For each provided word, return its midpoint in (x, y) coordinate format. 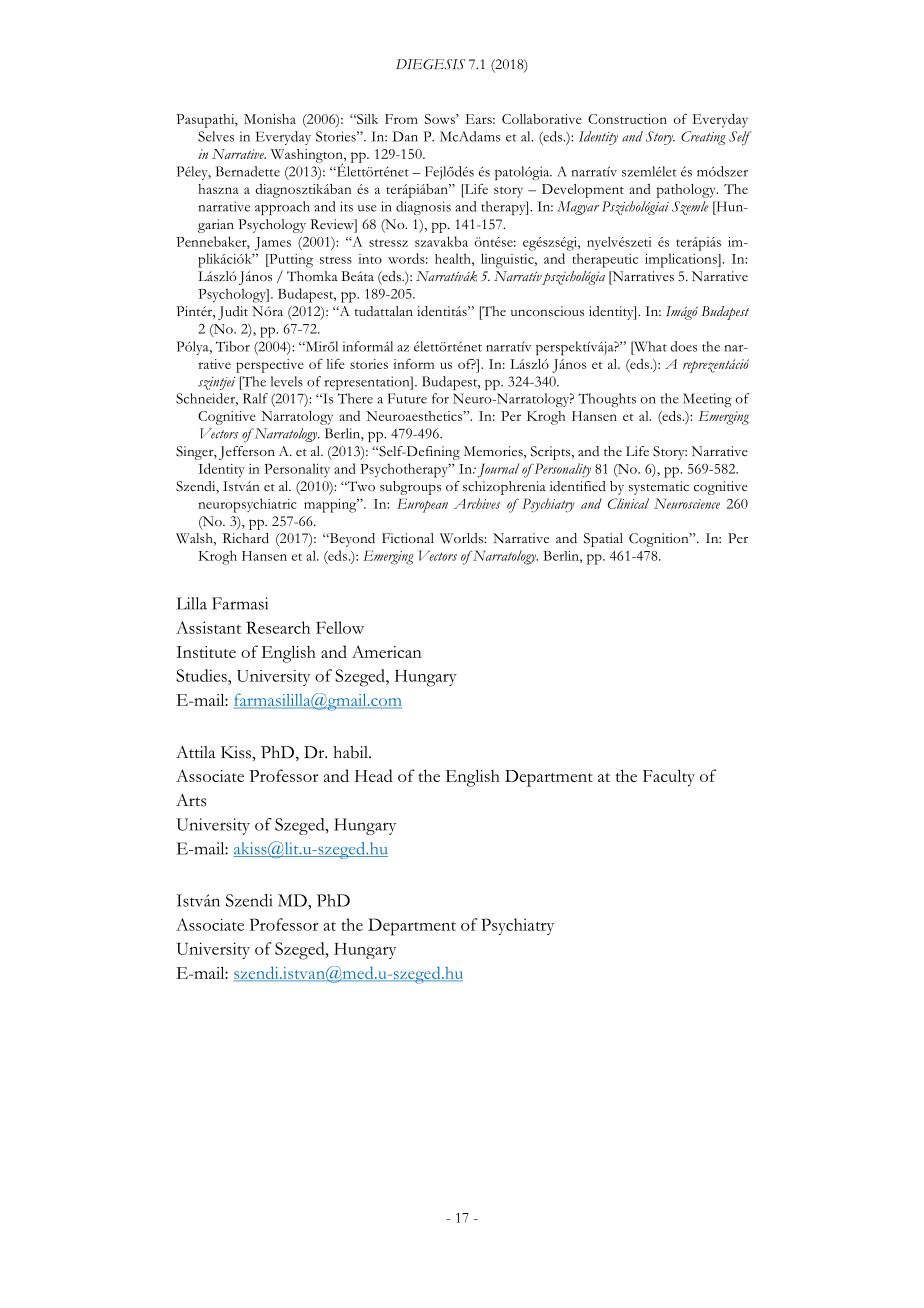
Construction (627, 119)
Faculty (669, 778)
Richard (246, 538)
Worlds (462, 538)
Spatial (603, 540)
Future (407, 398)
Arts (191, 800)
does (683, 346)
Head (374, 775)
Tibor (233, 346)
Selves (216, 136)
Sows (441, 119)
